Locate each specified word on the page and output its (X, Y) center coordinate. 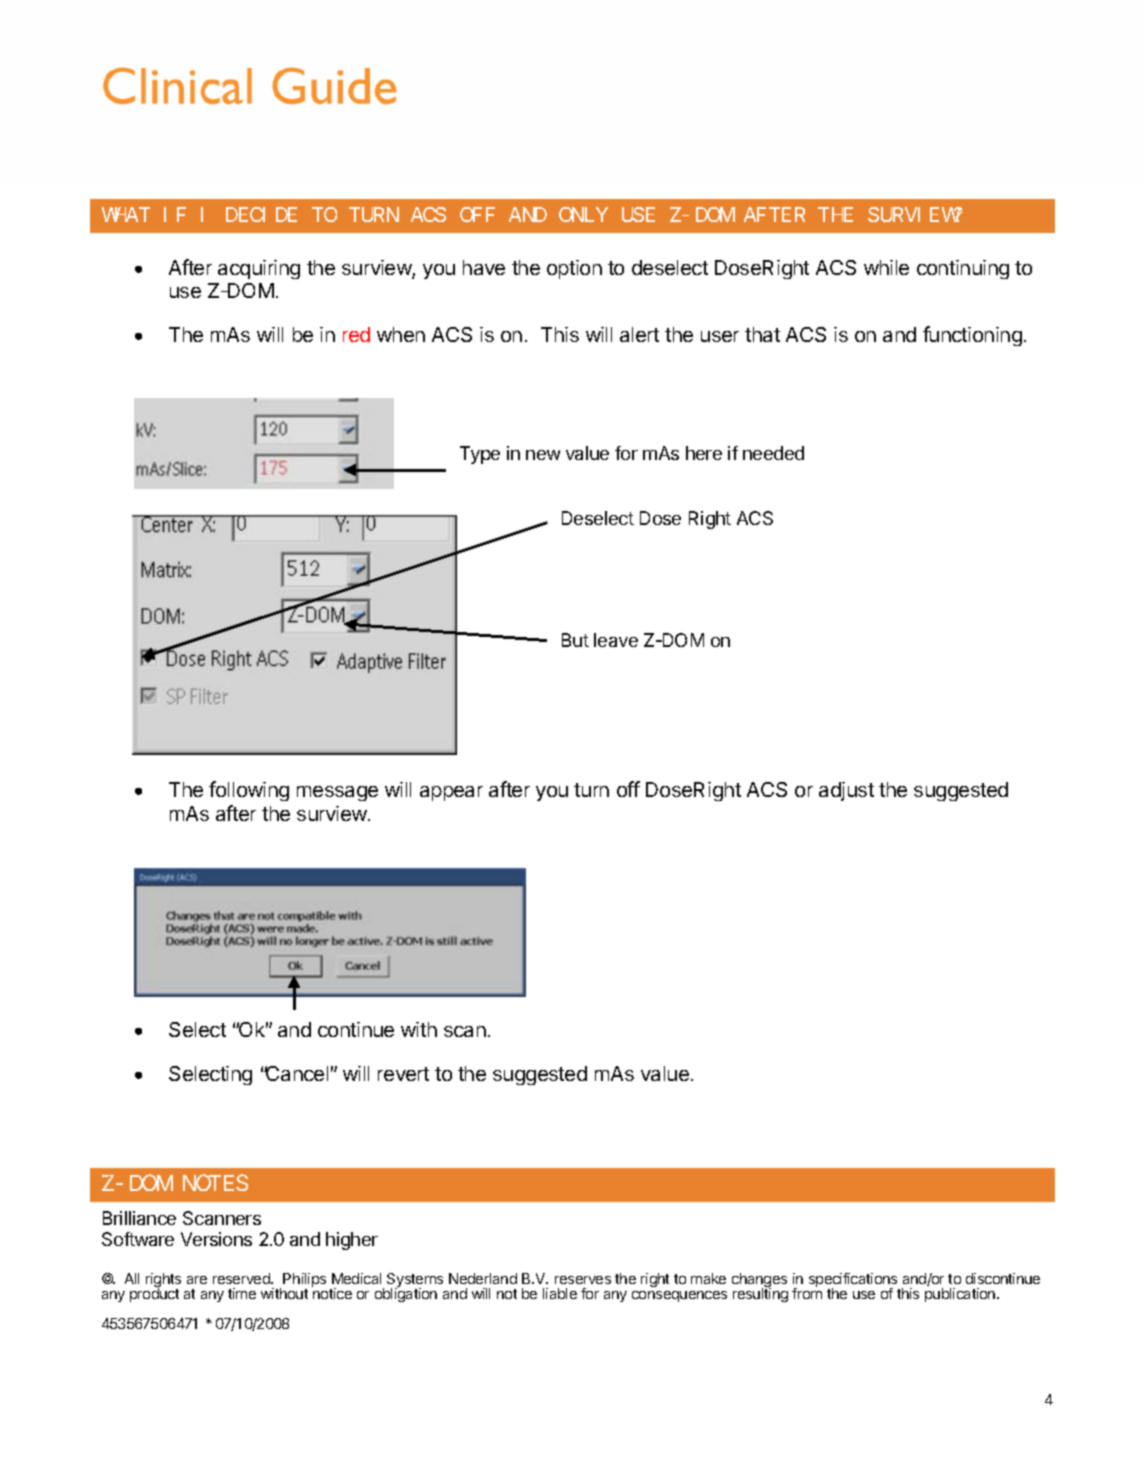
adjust (846, 791)
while (886, 267)
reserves (583, 1280)
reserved (242, 1278)
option (574, 269)
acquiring (259, 269)
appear (451, 793)
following (249, 791)
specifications (854, 1281)
